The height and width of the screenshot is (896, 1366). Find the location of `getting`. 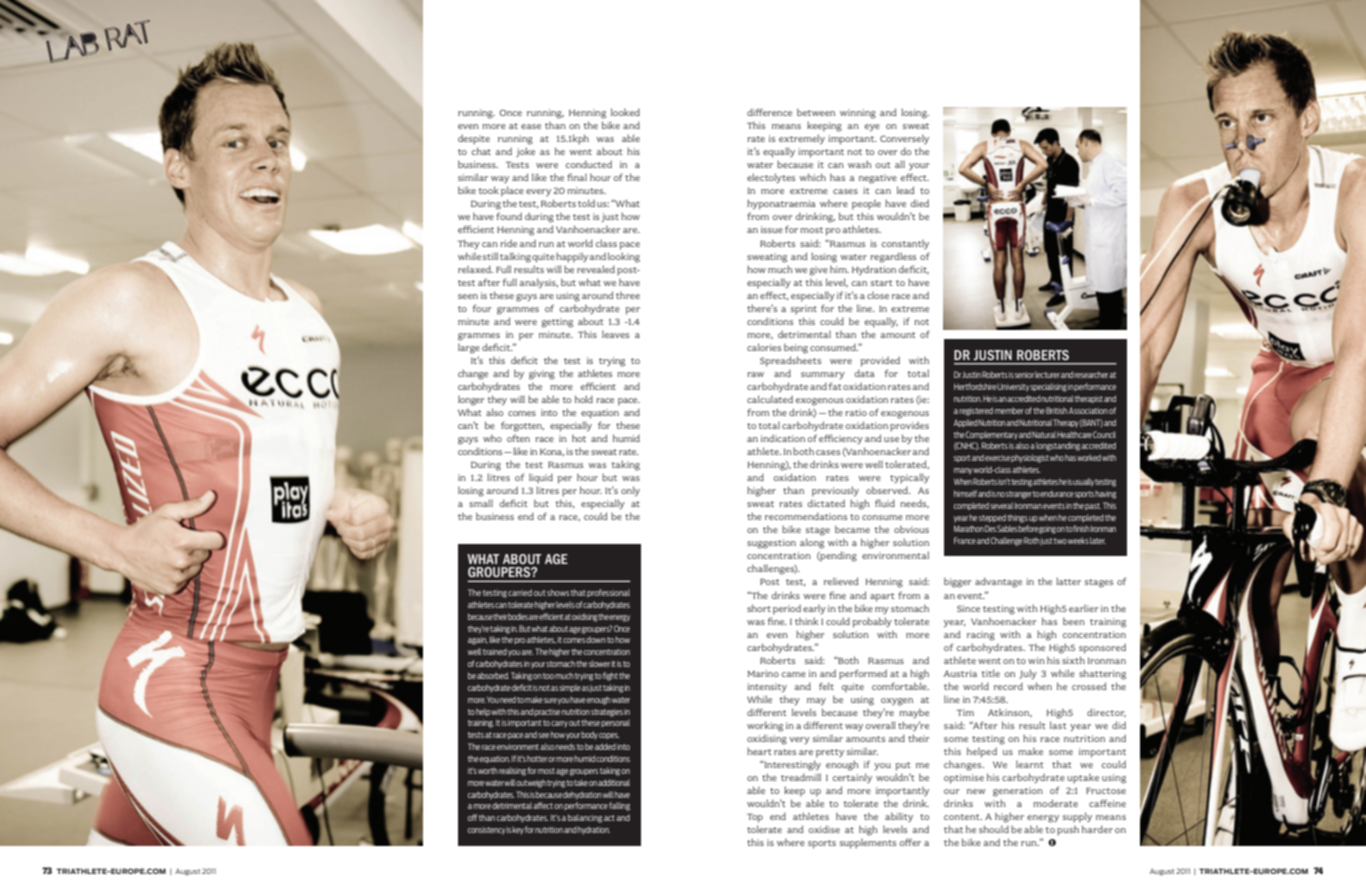

getting is located at coordinates (557, 323).
